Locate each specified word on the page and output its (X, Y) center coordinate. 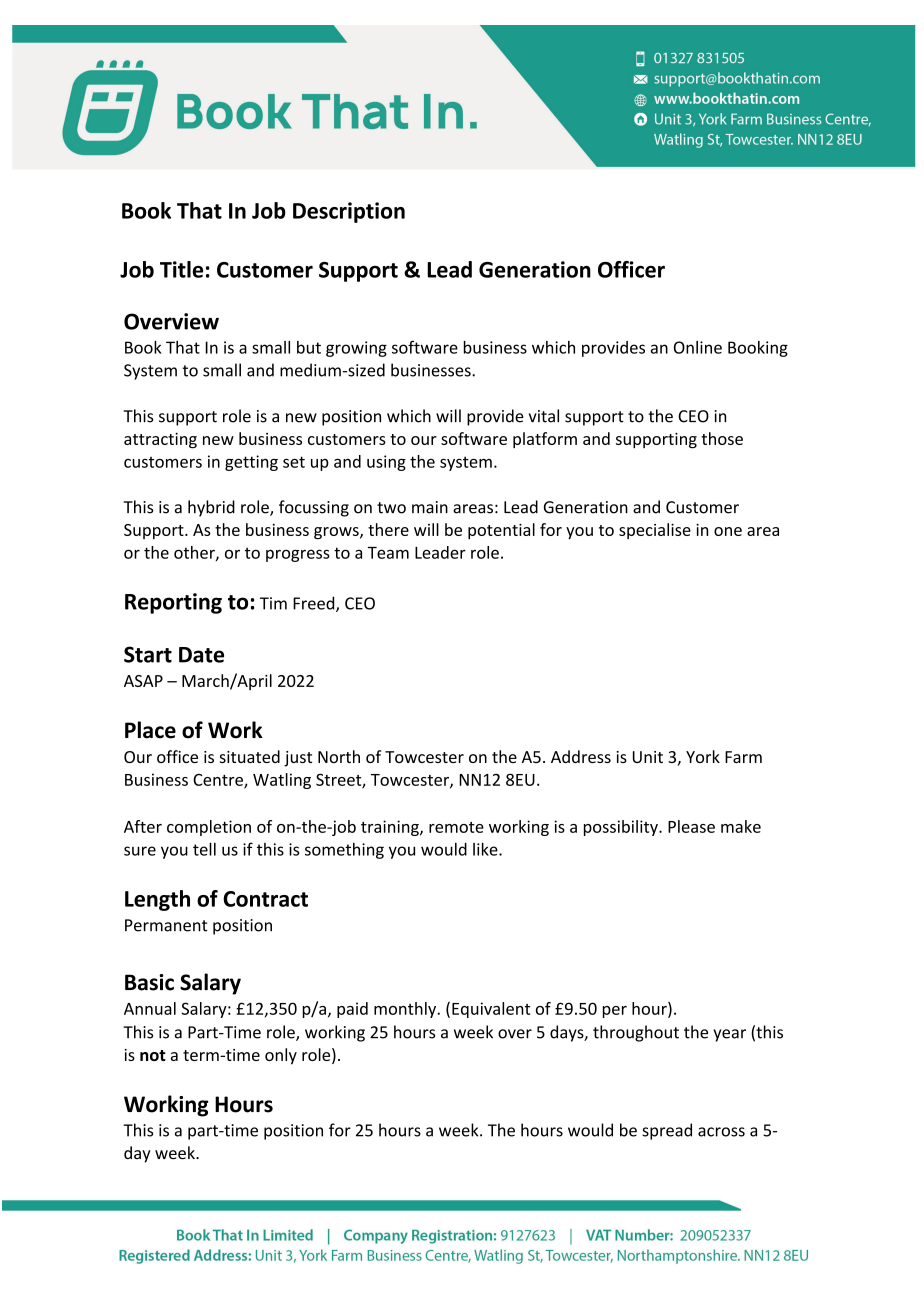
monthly (406, 1010)
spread (667, 1131)
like (486, 849)
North (339, 756)
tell (204, 849)
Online (698, 347)
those (722, 438)
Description (349, 212)
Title (181, 269)
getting (251, 463)
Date (201, 655)
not (153, 1055)
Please (691, 826)
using (386, 463)
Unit (648, 757)
